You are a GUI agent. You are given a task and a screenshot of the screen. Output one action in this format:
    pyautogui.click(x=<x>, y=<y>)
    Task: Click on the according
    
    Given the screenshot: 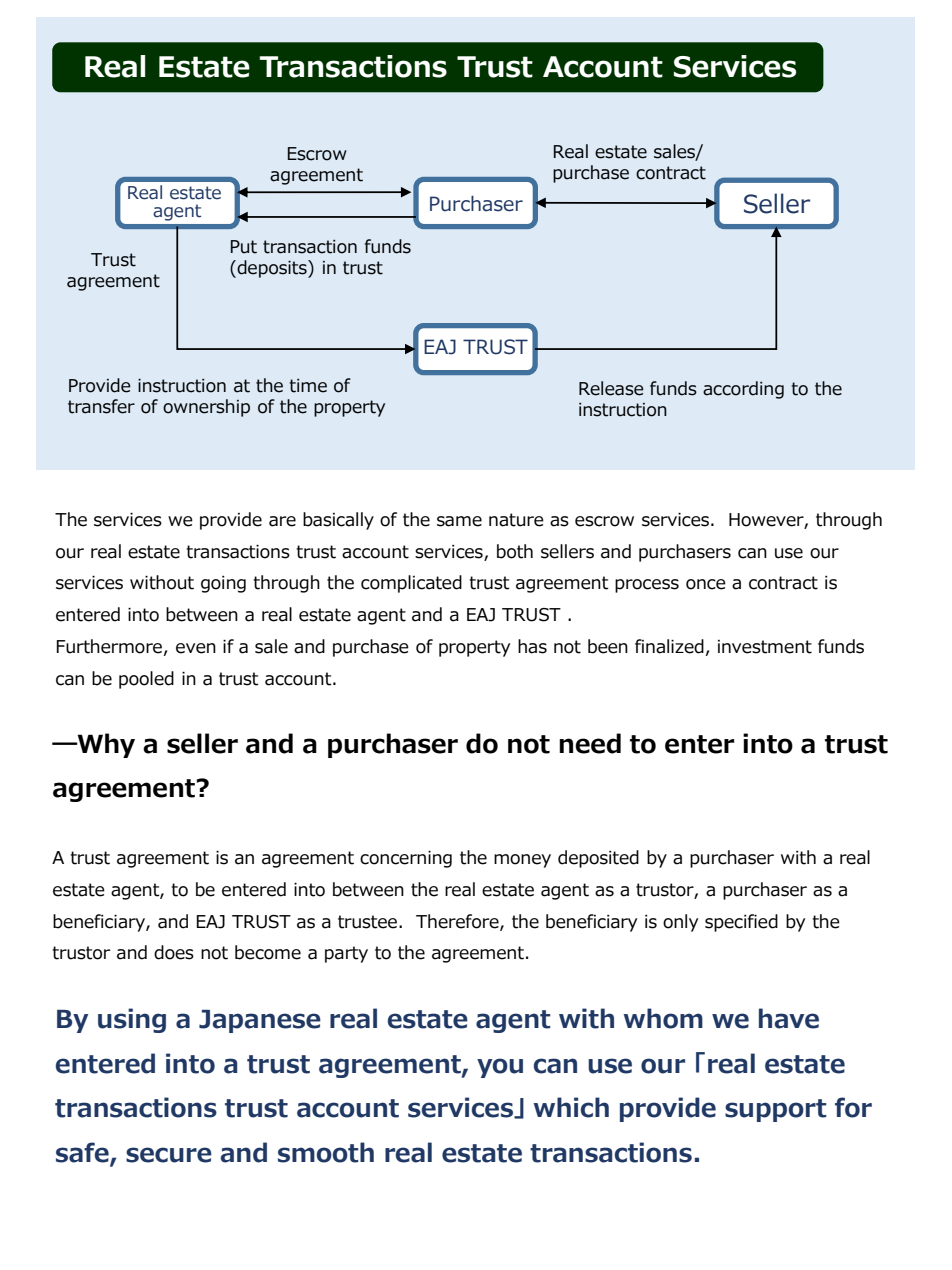 What is the action you would take?
    pyautogui.click(x=743, y=390)
